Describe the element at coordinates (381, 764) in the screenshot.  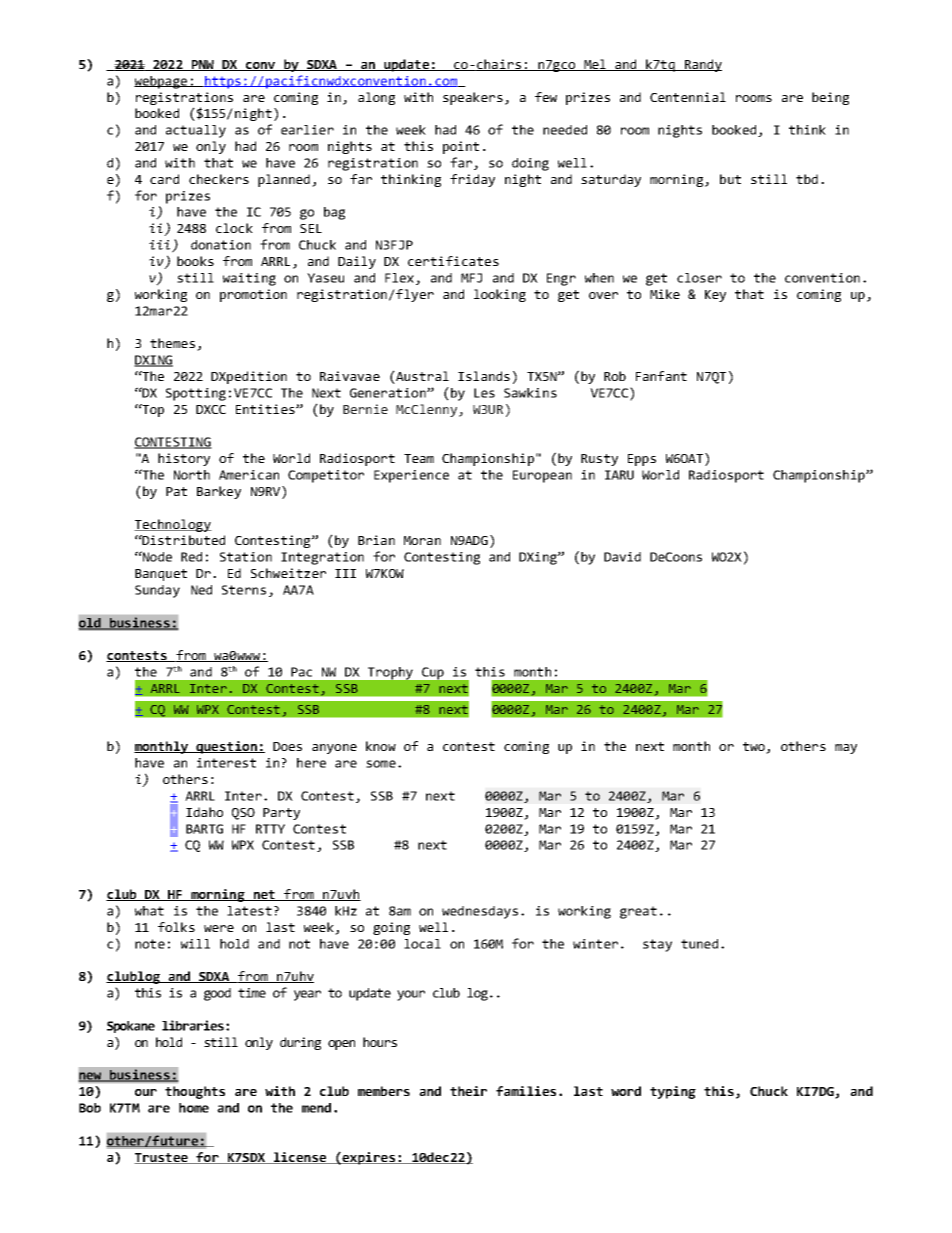
I see `some` at that location.
